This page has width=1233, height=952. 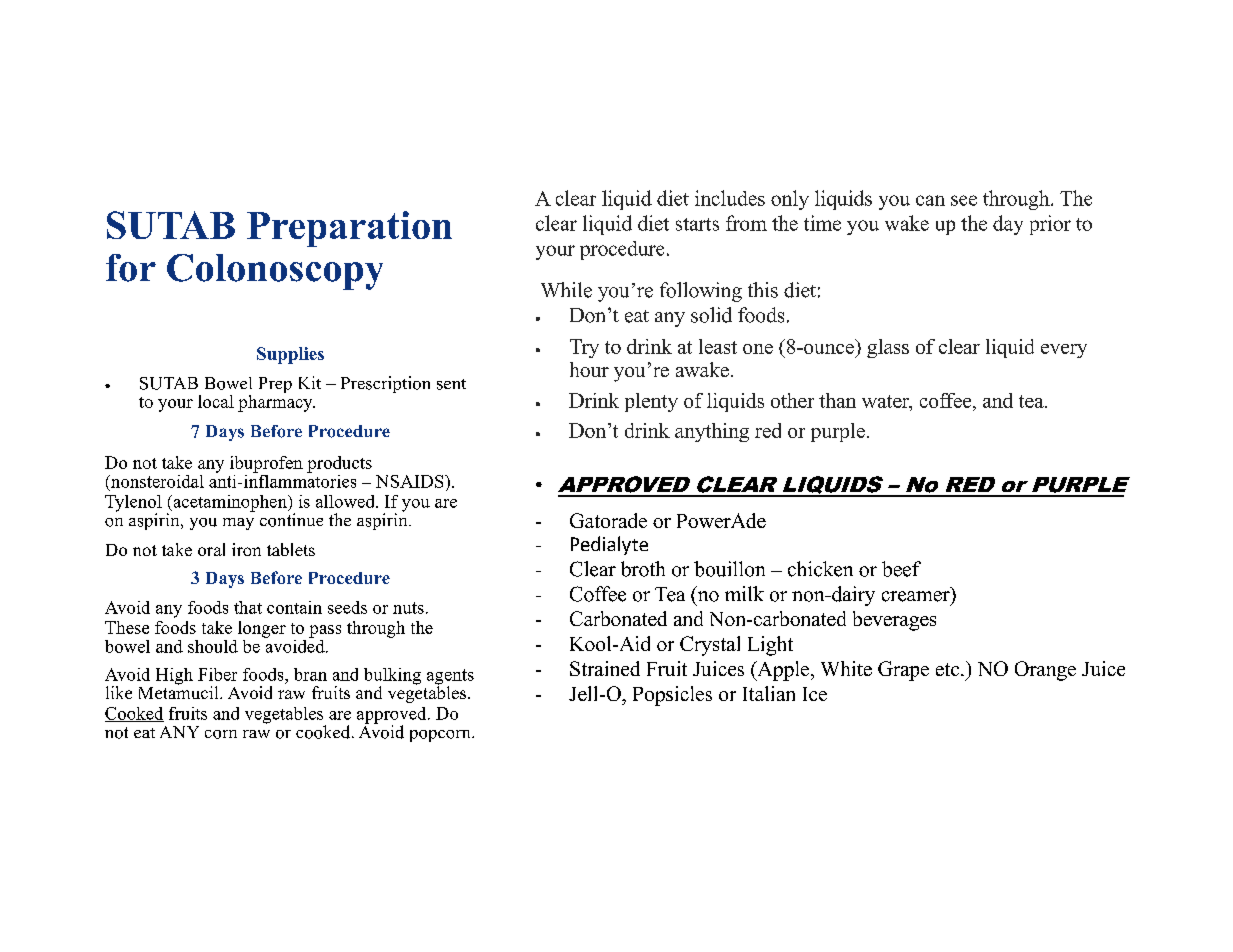 I want to click on iron, so click(x=246, y=549).
